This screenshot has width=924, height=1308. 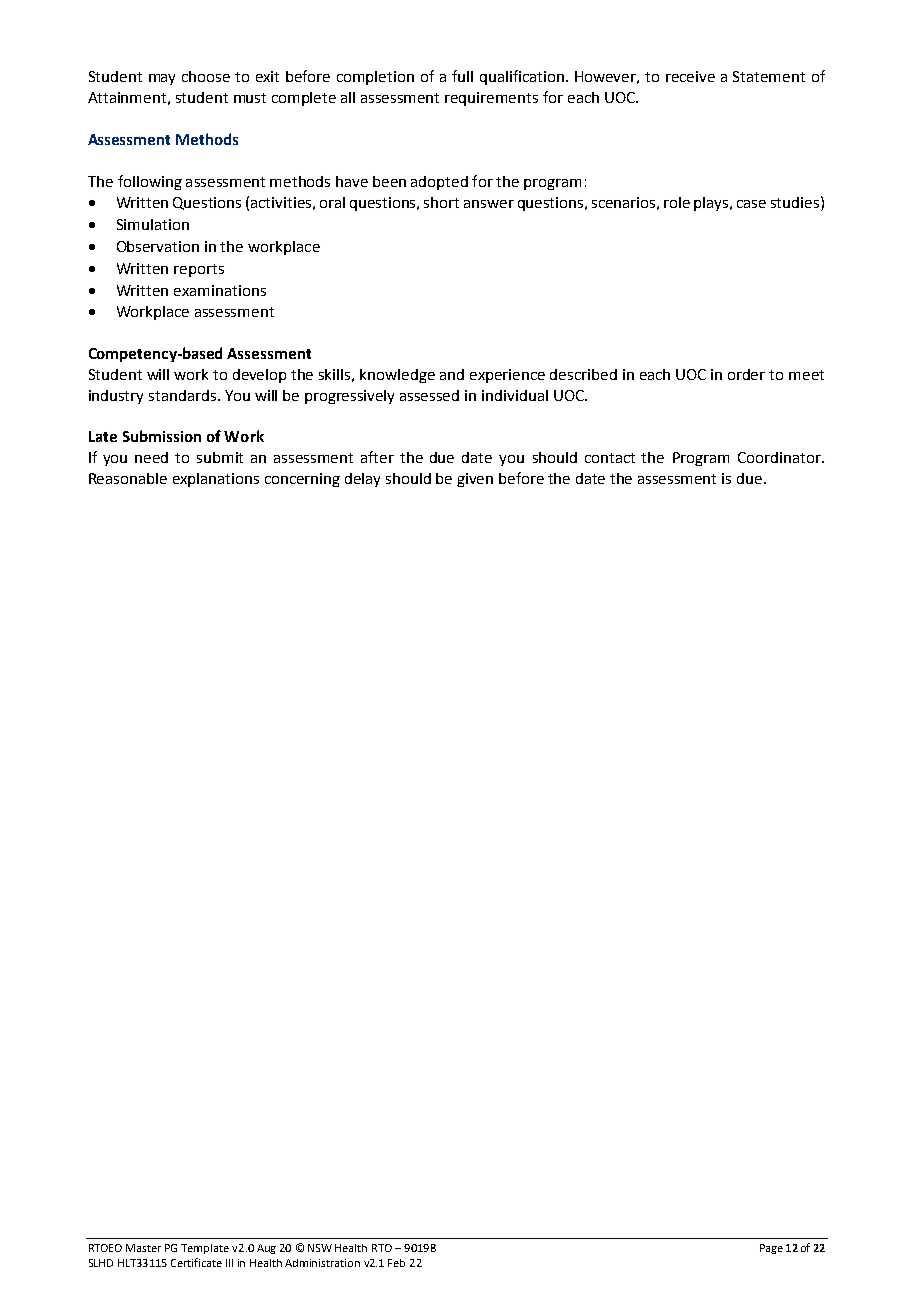 I want to click on explanations, so click(x=216, y=480).
